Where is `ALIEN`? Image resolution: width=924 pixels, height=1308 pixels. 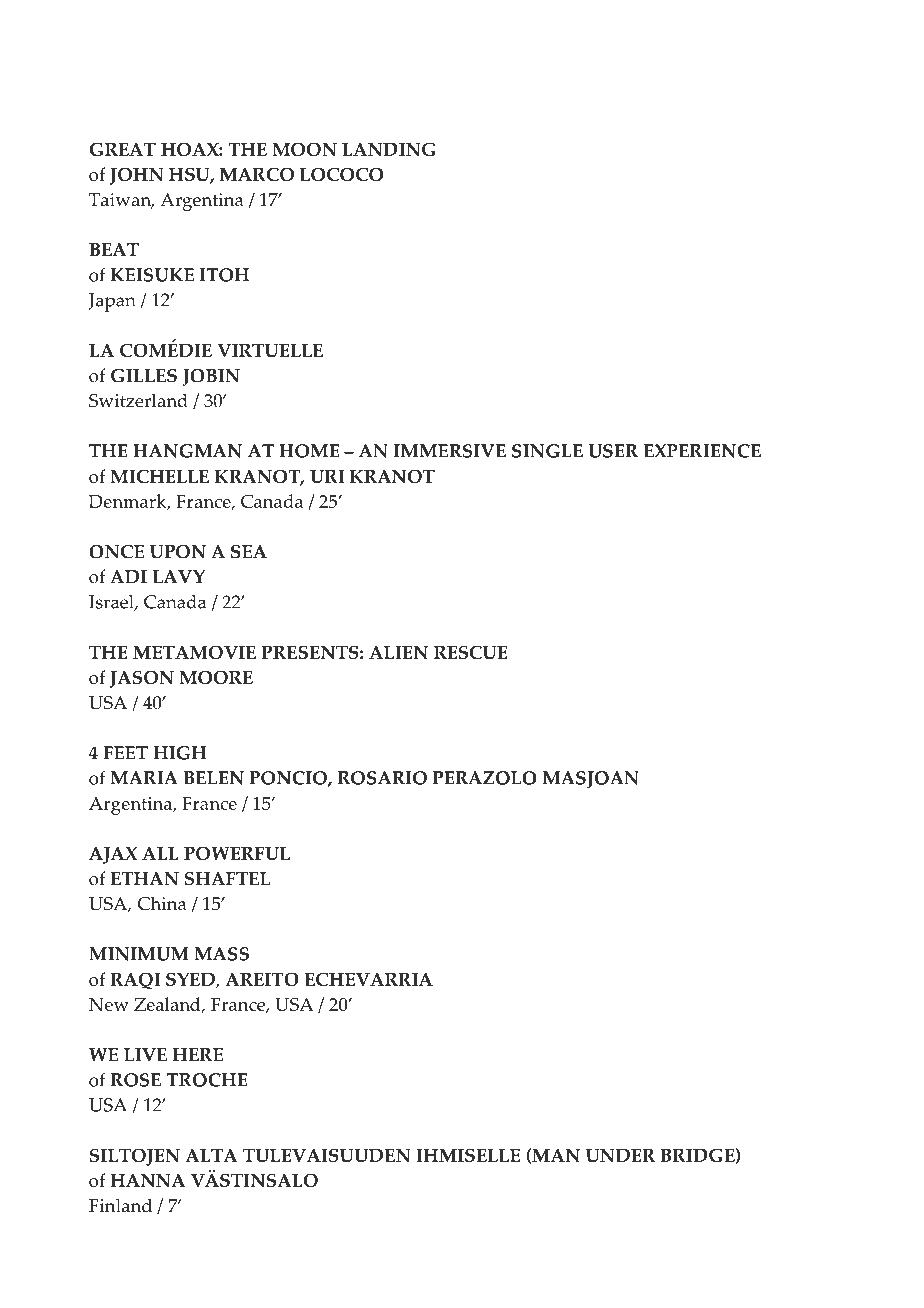
ALIEN is located at coordinates (398, 652).
